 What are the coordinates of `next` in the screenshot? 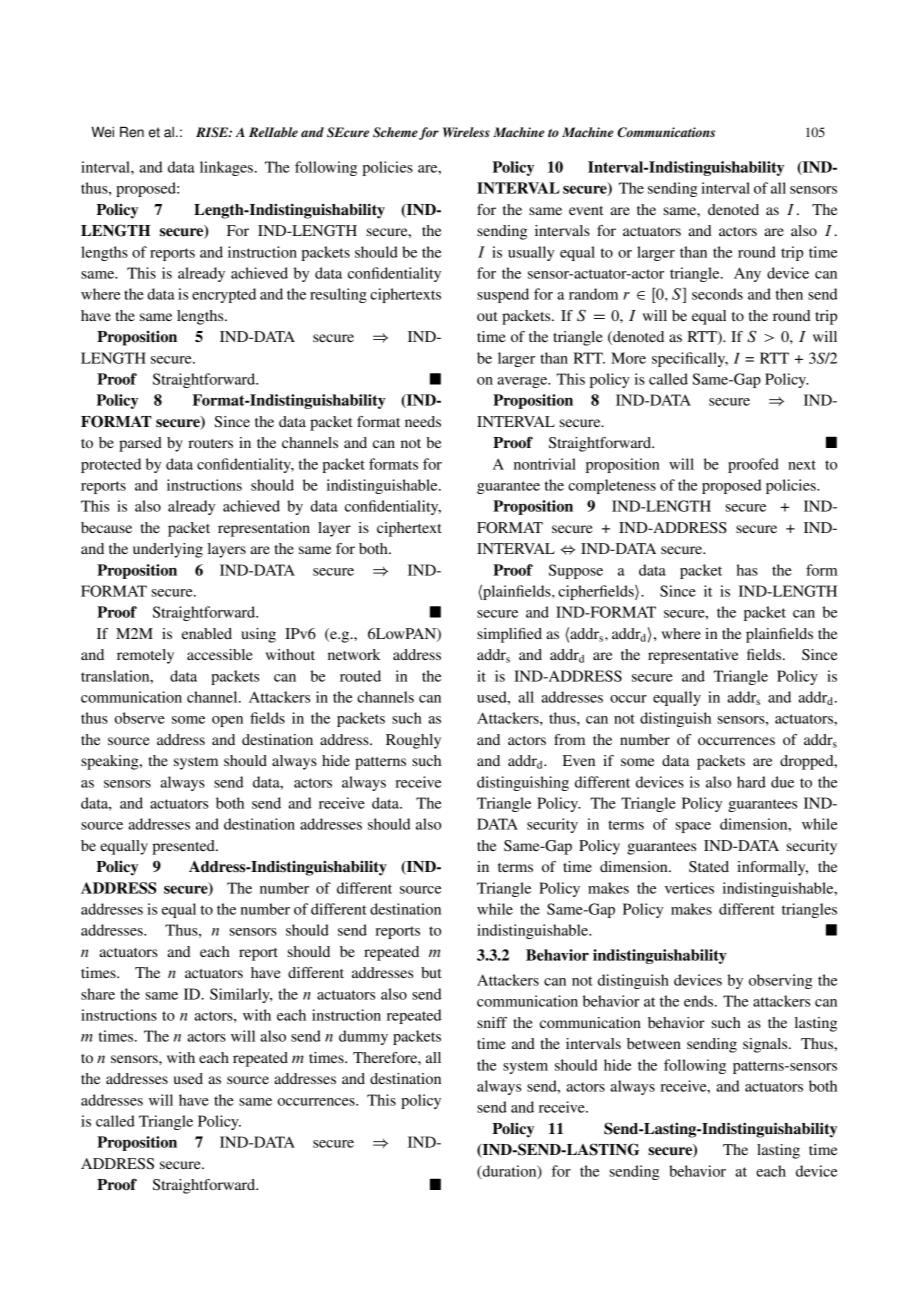 It's located at (802, 465).
